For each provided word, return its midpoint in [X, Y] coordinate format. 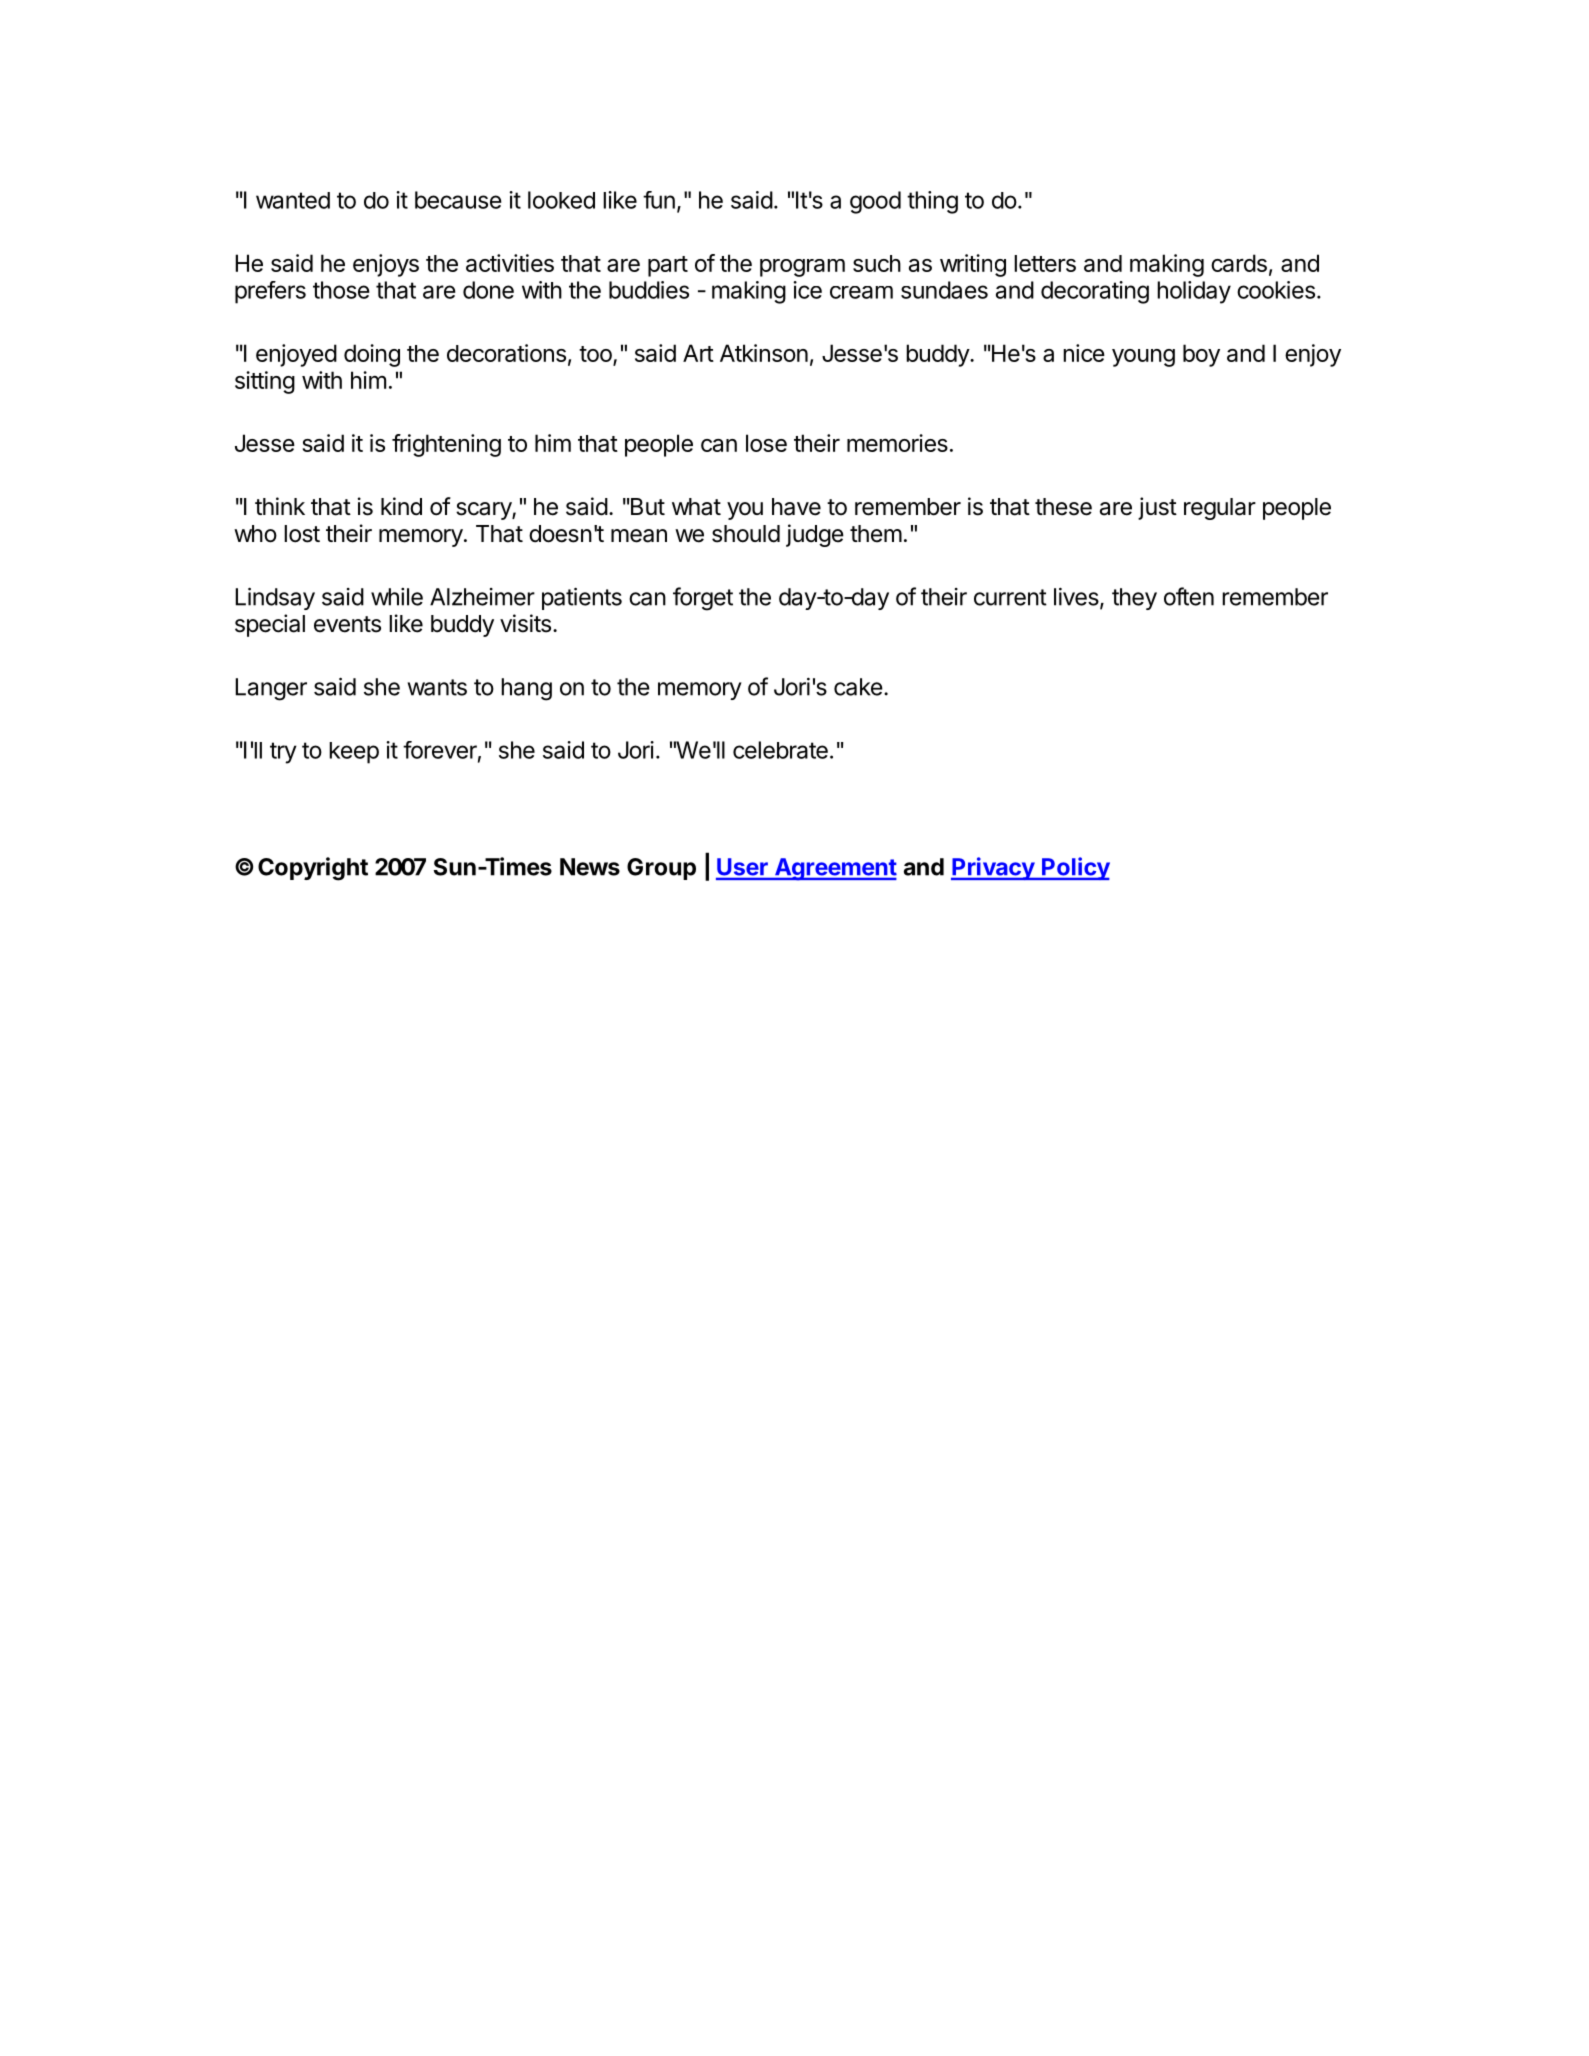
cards [1239, 263]
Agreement [835, 869]
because [458, 200]
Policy [1075, 868]
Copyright [313, 869]
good [875, 202]
